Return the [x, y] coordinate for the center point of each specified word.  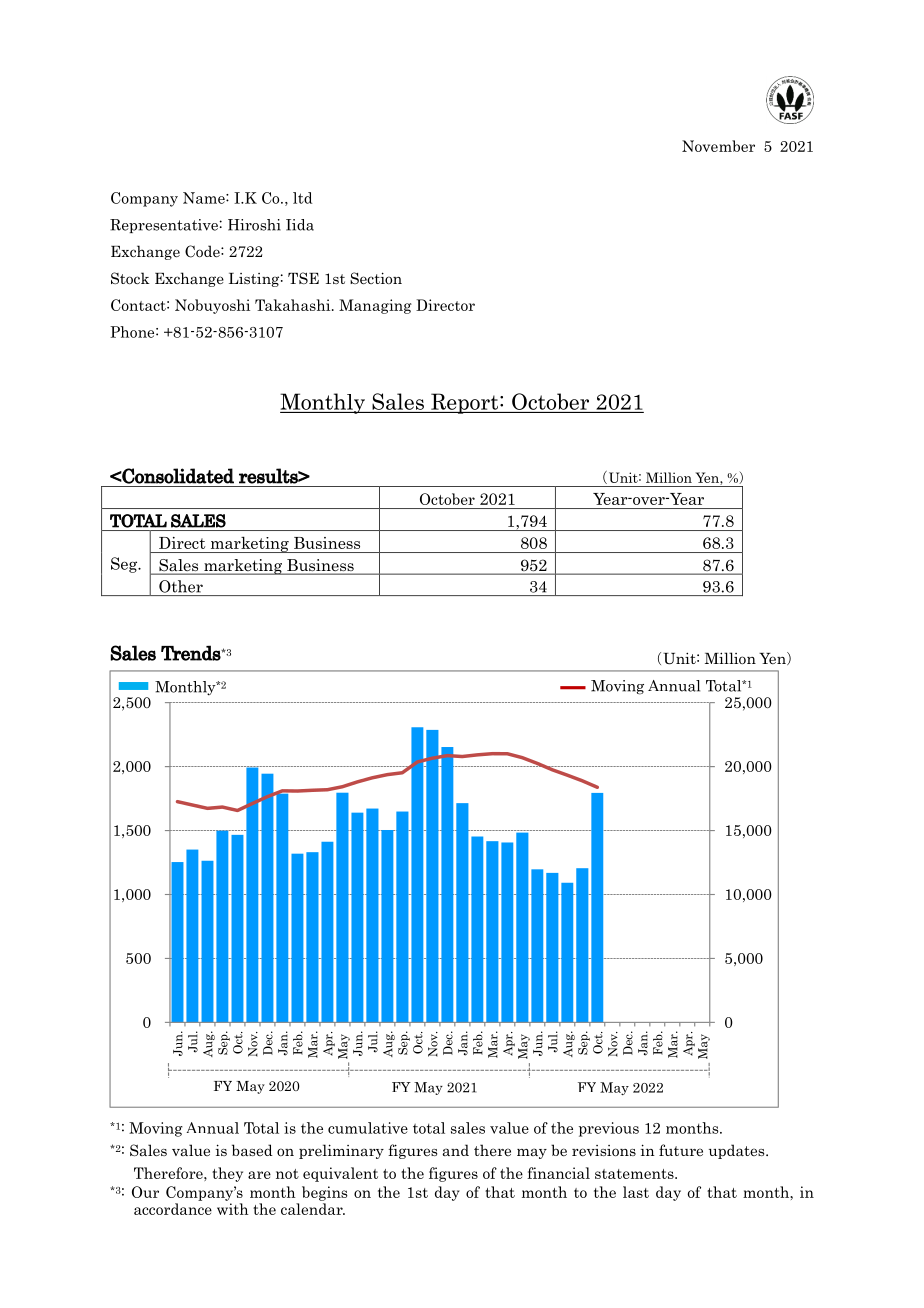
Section [376, 278]
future [681, 1150]
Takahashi [294, 305]
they [227, 1174]
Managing [375, 306]
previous [609, 1129]
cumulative [368, 1128]
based [252, 1150]
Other [181, 586]
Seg [125, 565]
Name [205, 198]
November [718, 146]
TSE [303, 278]
